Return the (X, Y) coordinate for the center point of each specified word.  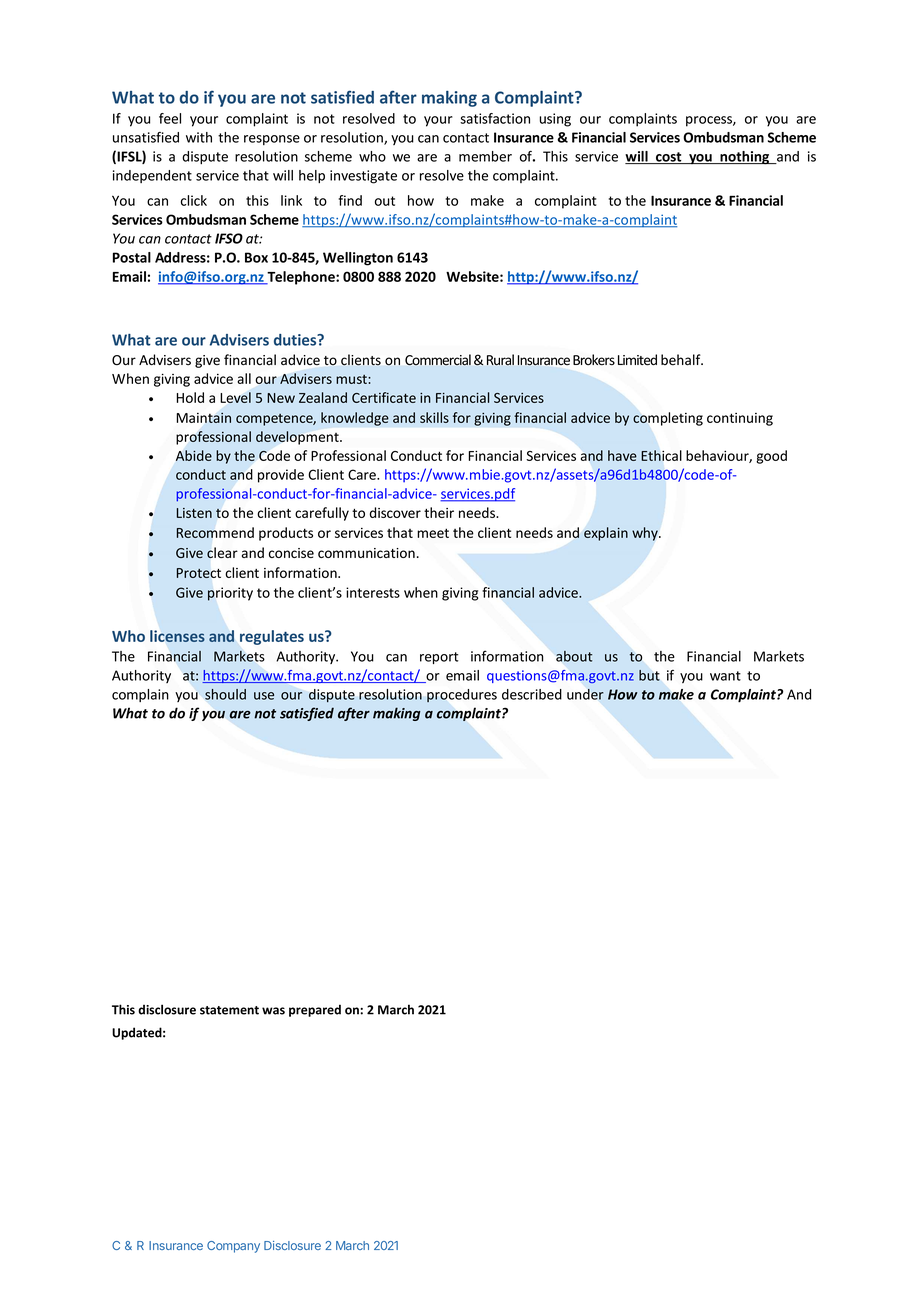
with (199, 137)
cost (668, 158)
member (485, 156)
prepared (315, 1010)
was (273, 1011)
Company (233, 1247)
